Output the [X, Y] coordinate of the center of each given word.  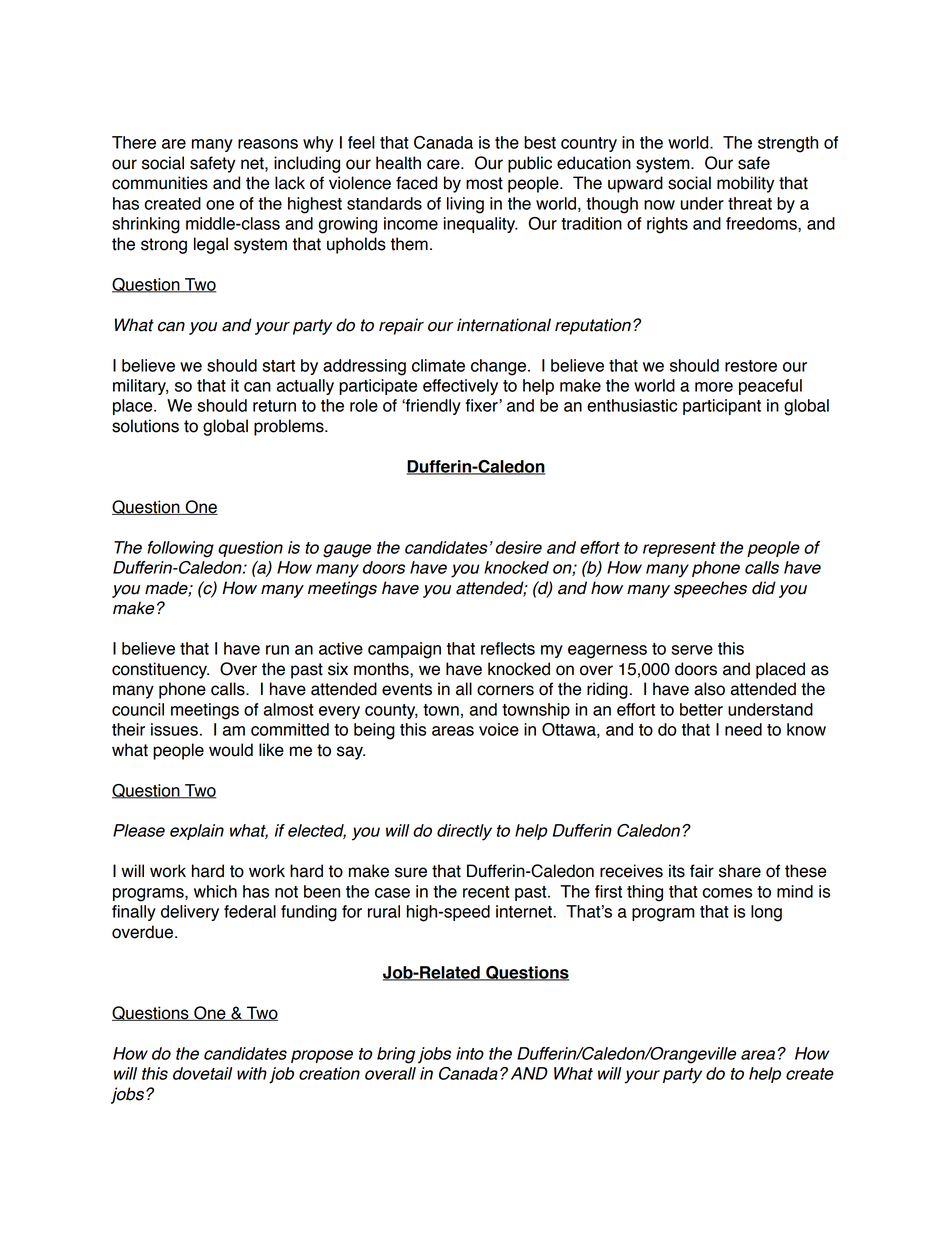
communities [160, 183]
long [766, 913]
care [444, 164]
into [470, 1053]
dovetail [202, 1073]
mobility [745, 184]
